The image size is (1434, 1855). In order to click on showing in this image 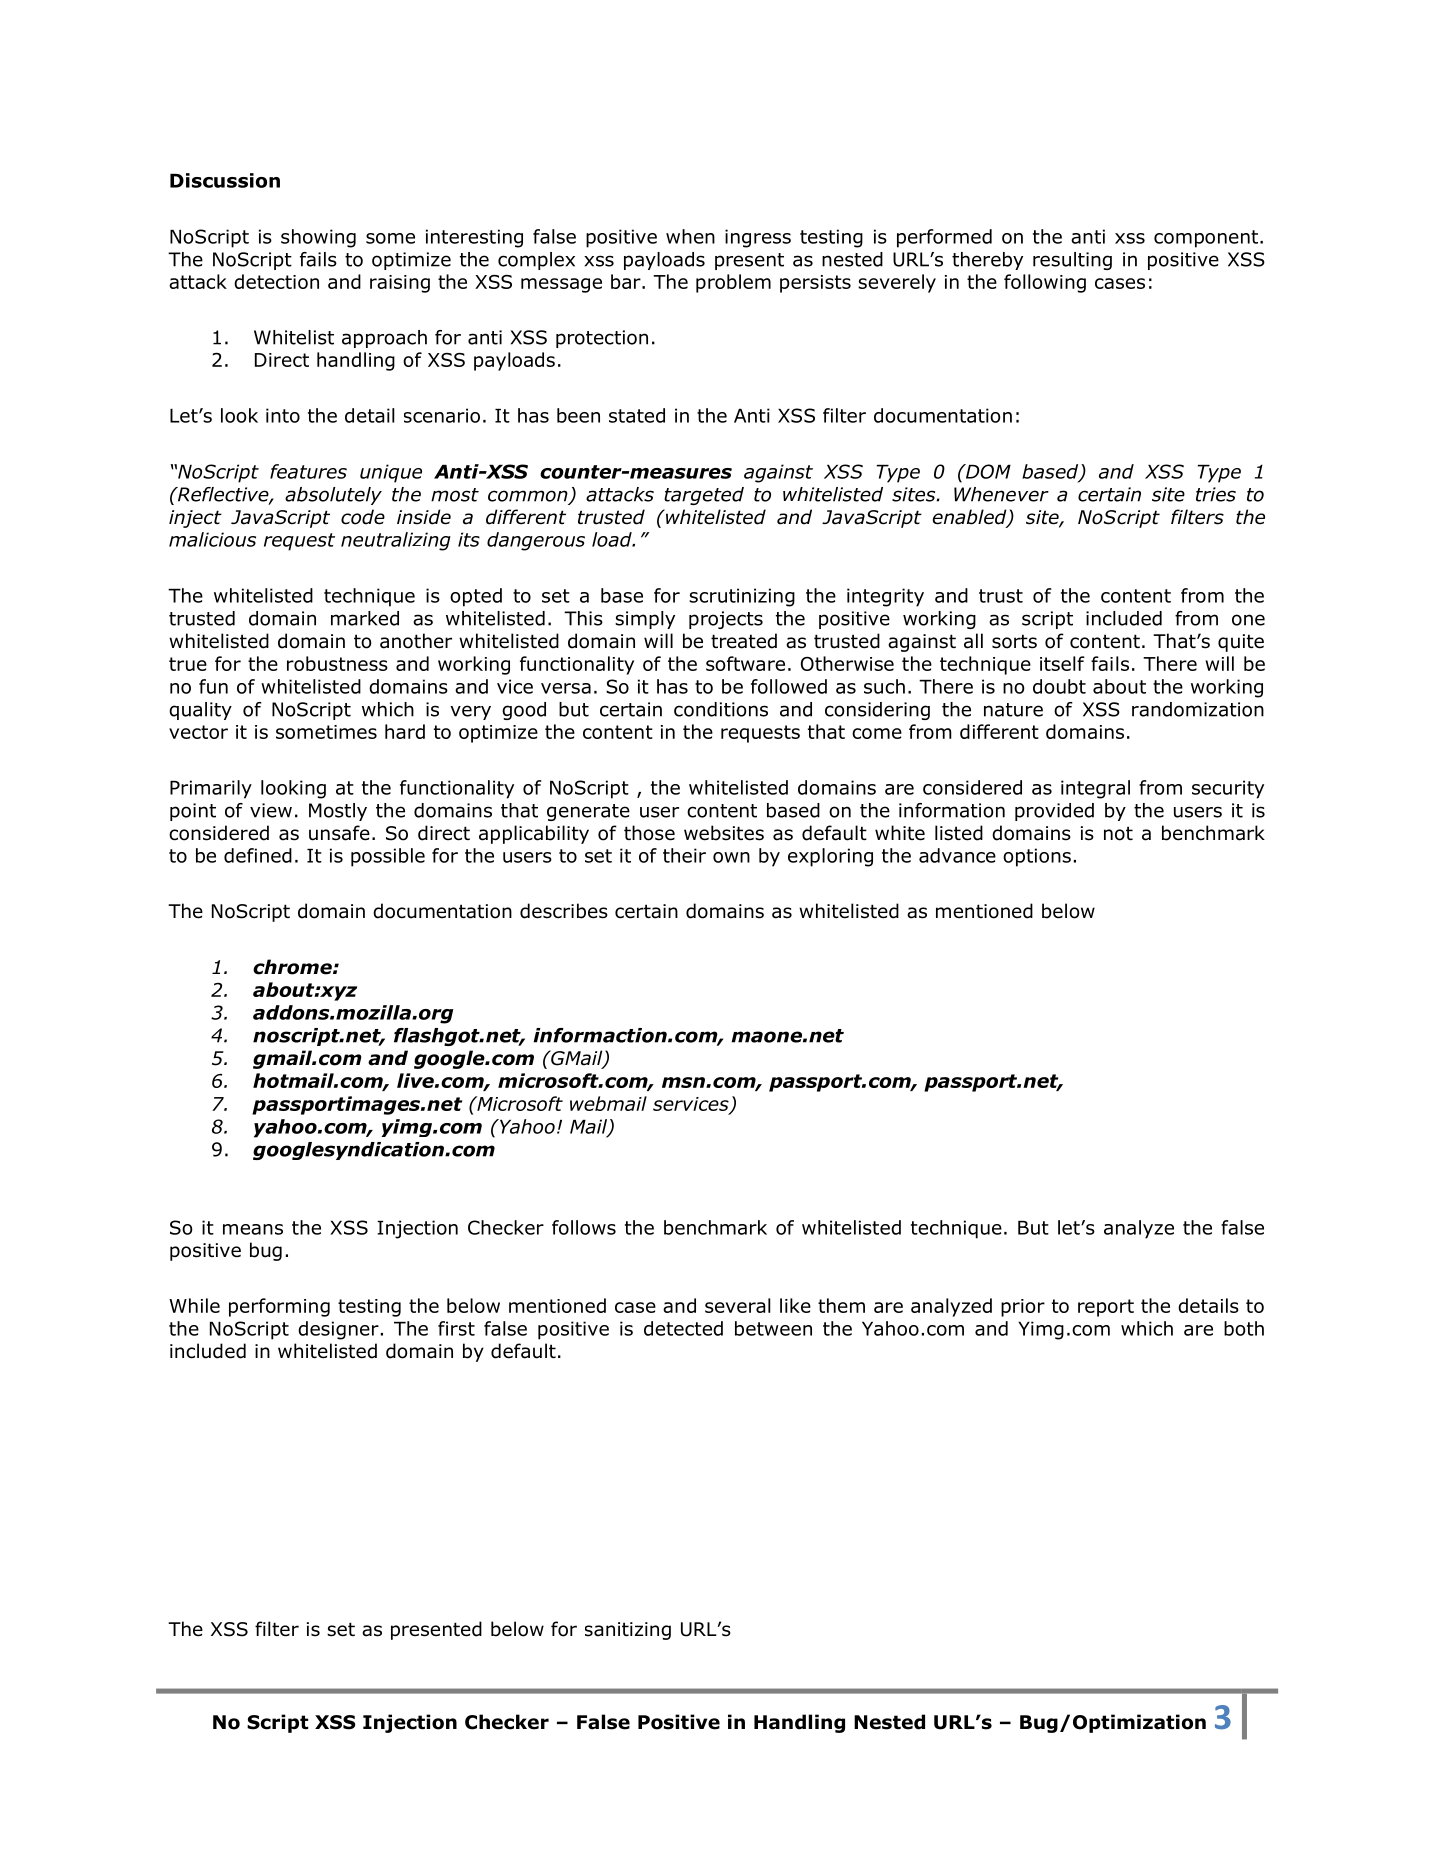, I will do `click(318, 238)`.
